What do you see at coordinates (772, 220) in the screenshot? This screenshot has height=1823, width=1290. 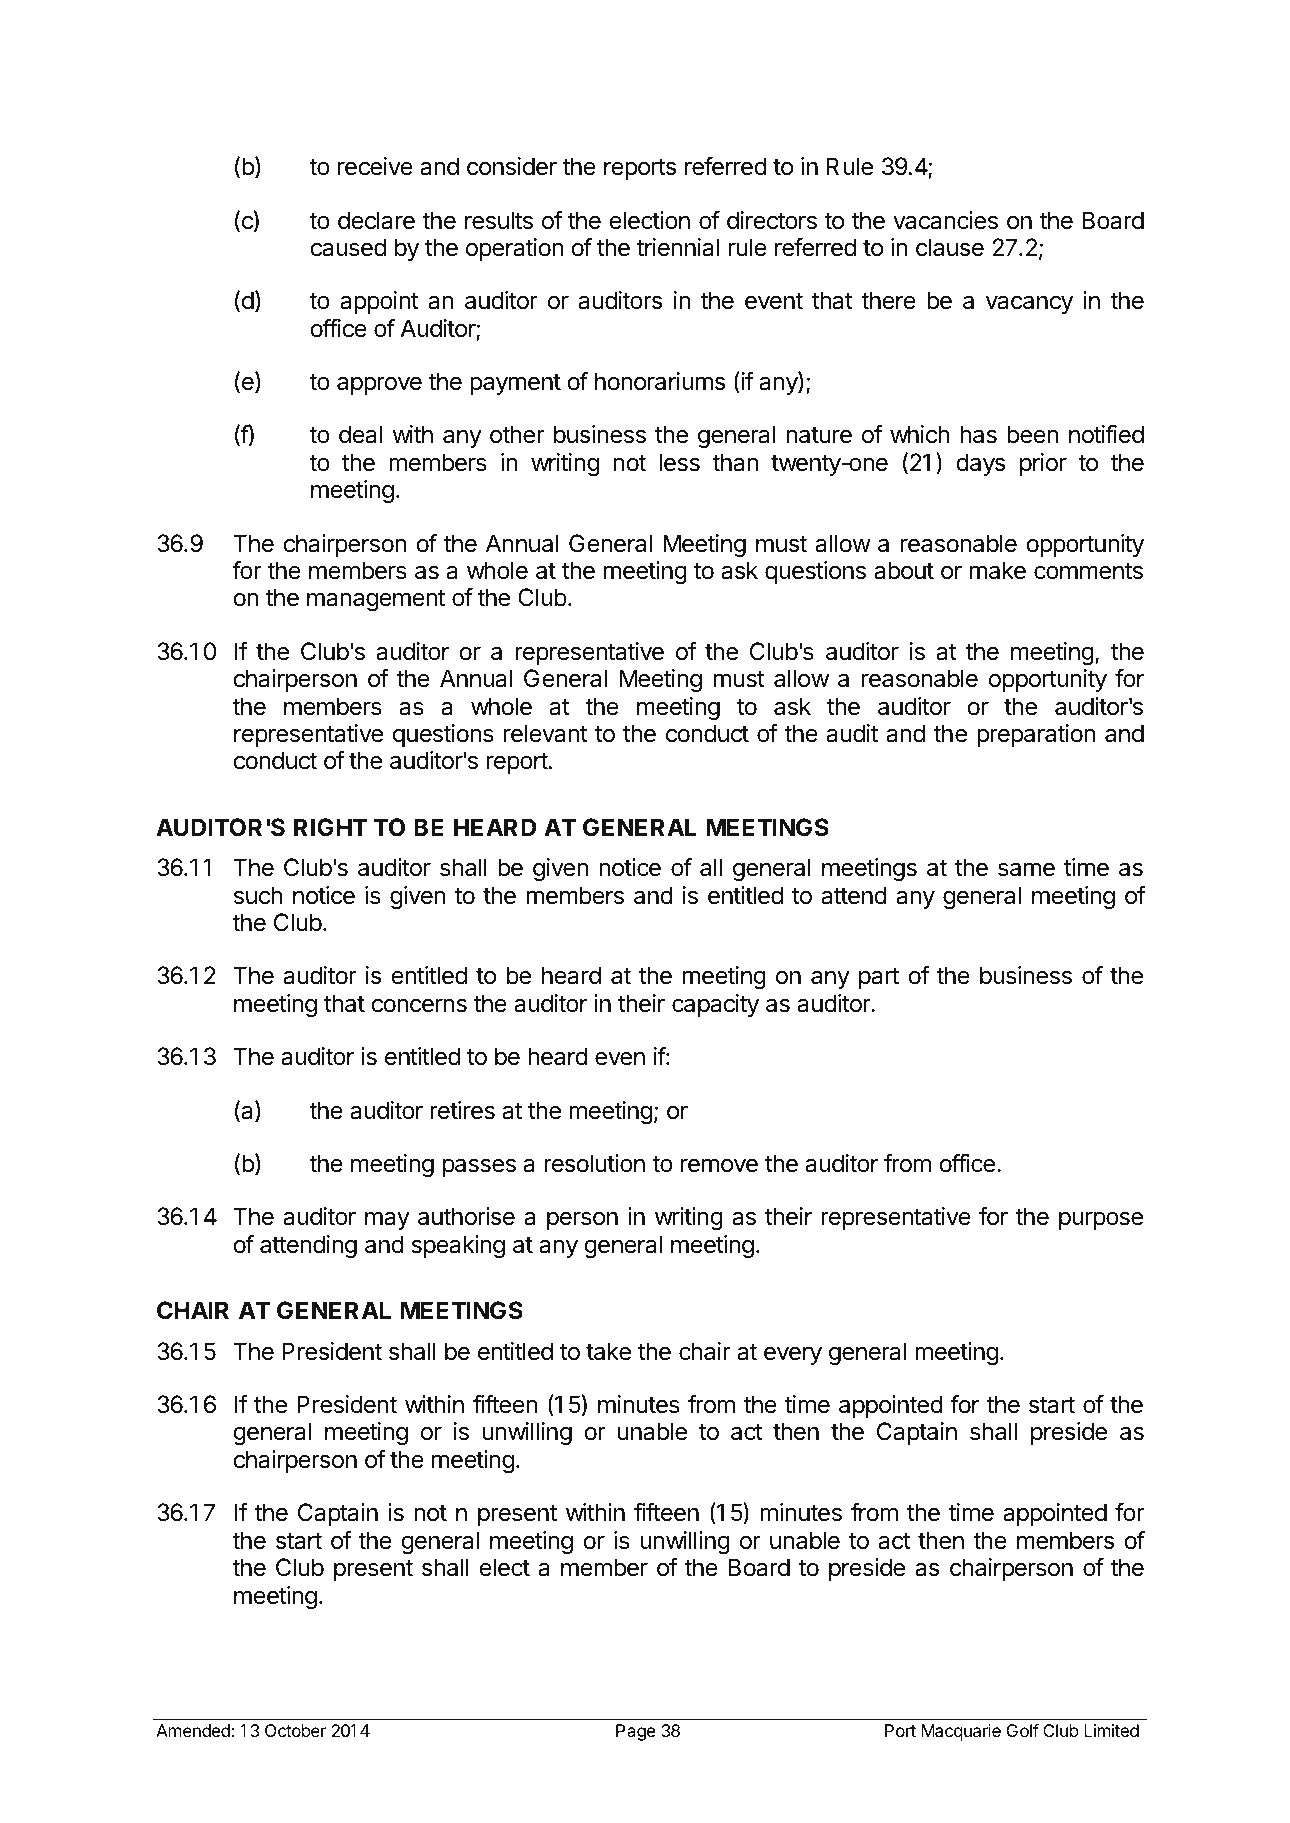 I see `directors` at bounding box center [772, 220].
